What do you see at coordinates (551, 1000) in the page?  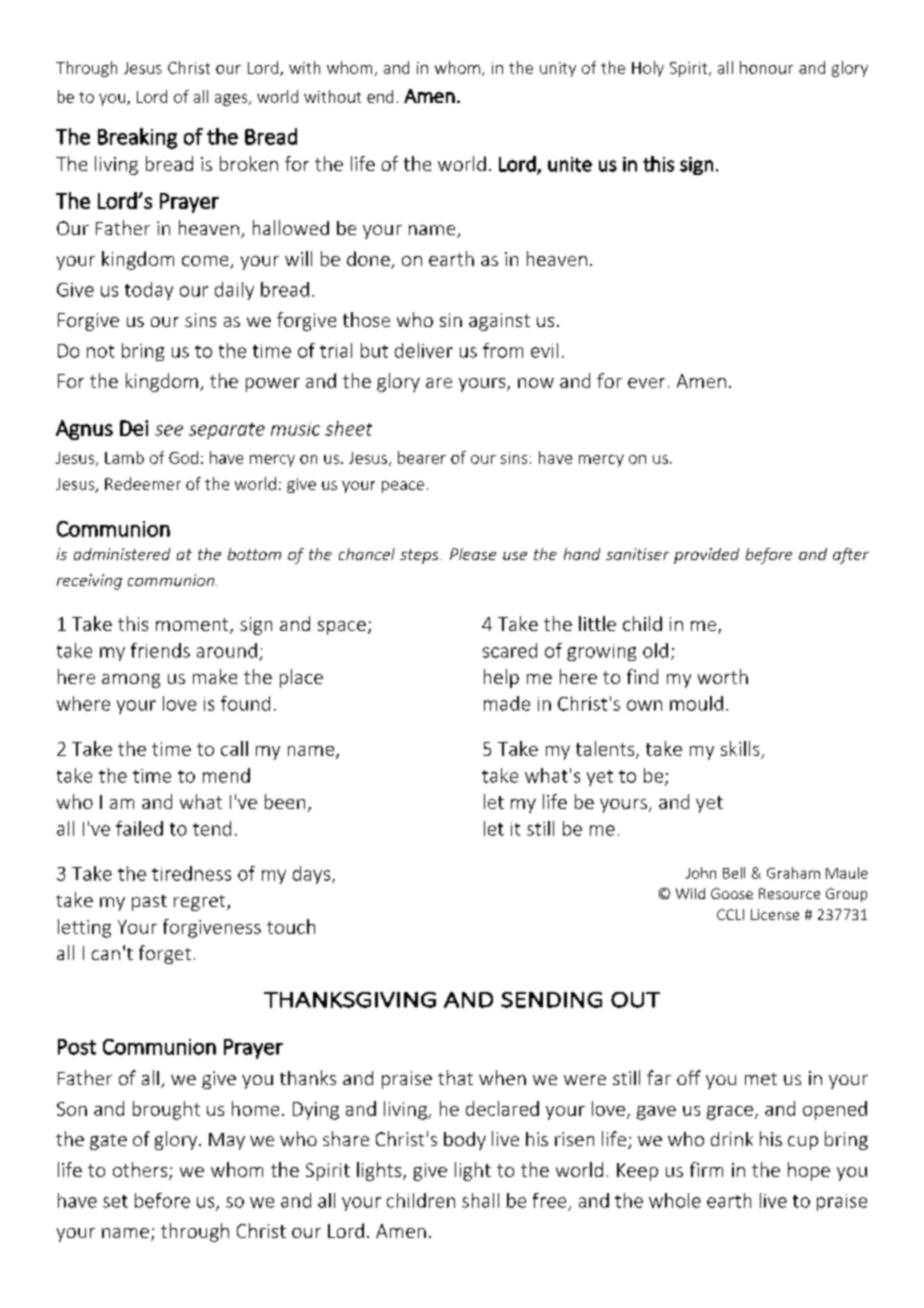 I see `SENDING` at bounding box center [551, 1000].
